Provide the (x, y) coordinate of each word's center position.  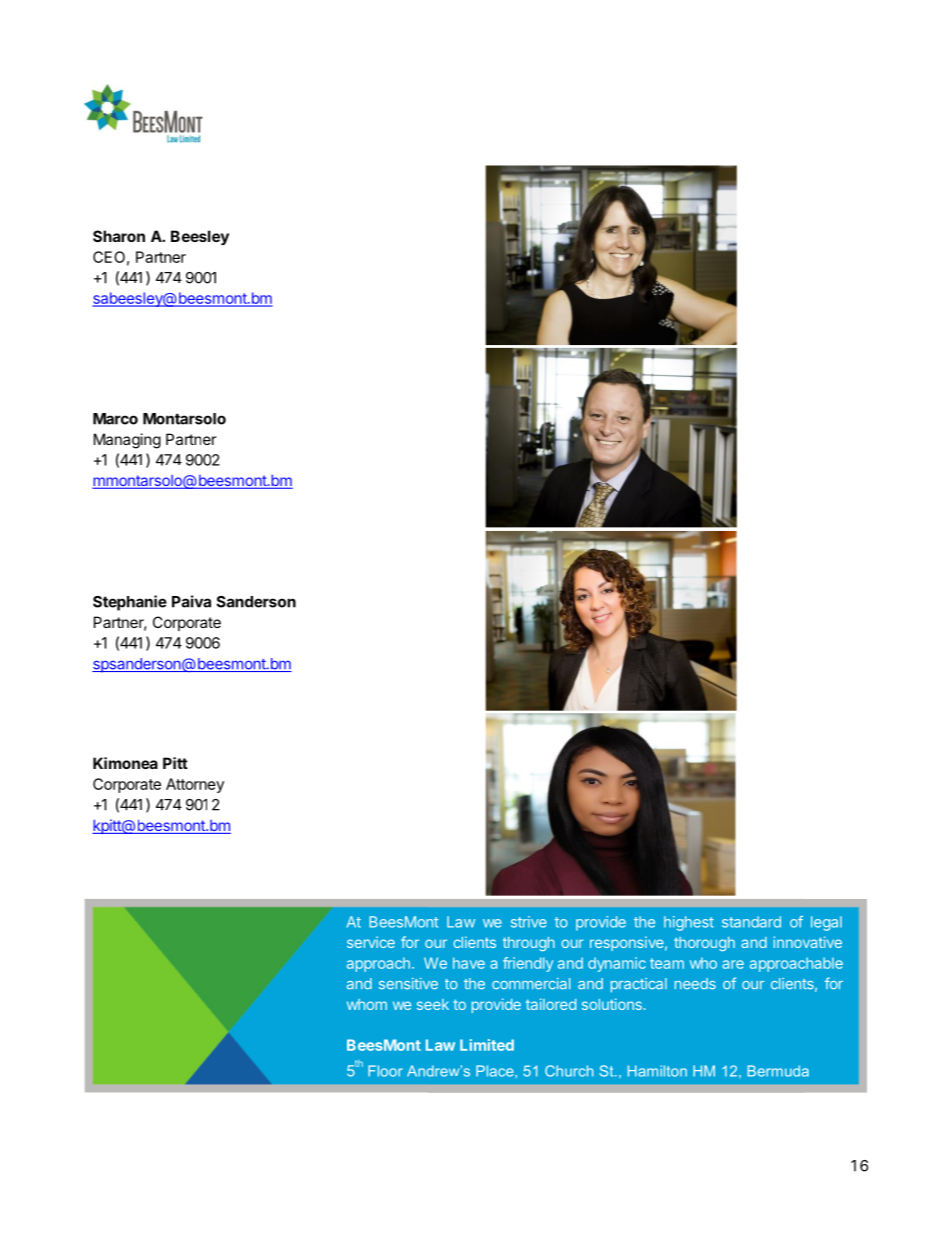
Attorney (195, 785)
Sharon (119, 236)
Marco (115, 419)
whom (367, 1004)
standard (751, 922)
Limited (487, 1045)
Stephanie (130, 603)
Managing (127, 441)
